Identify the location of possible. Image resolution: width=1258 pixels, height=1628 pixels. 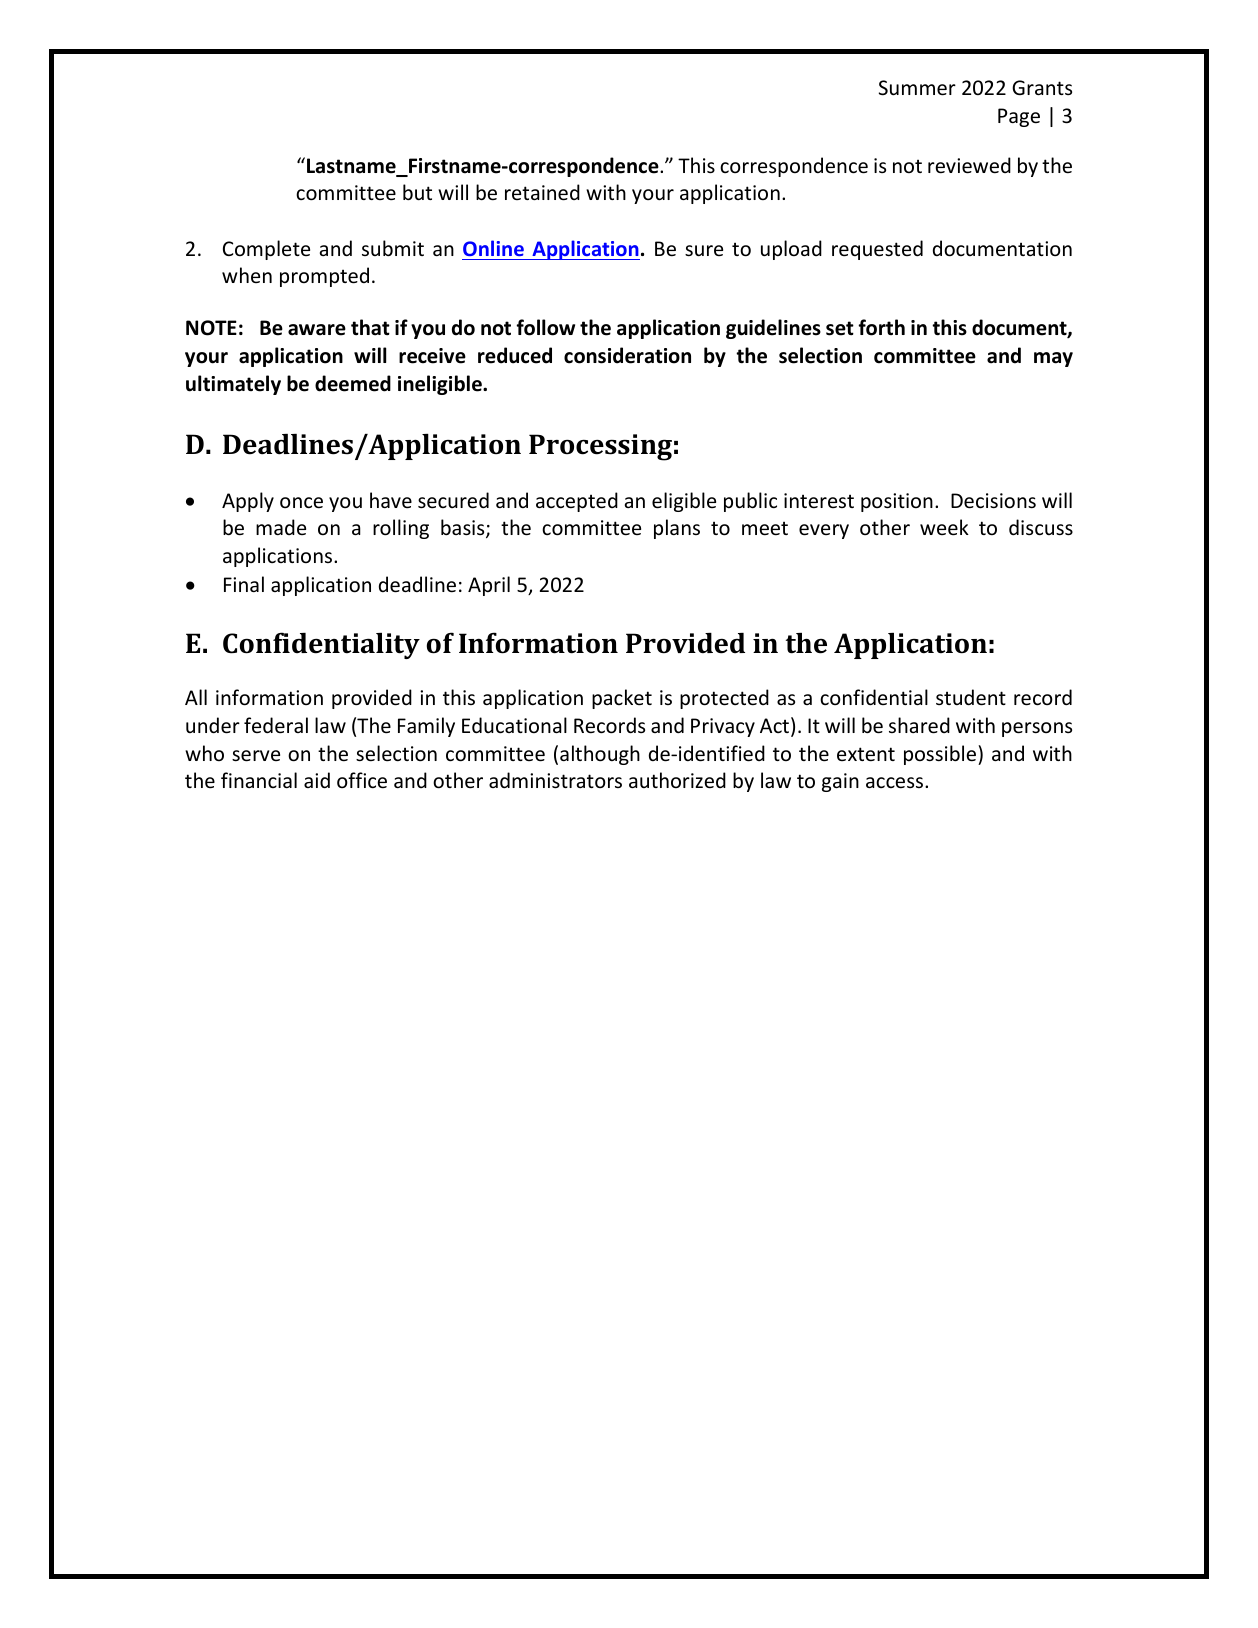
(941, 755).
